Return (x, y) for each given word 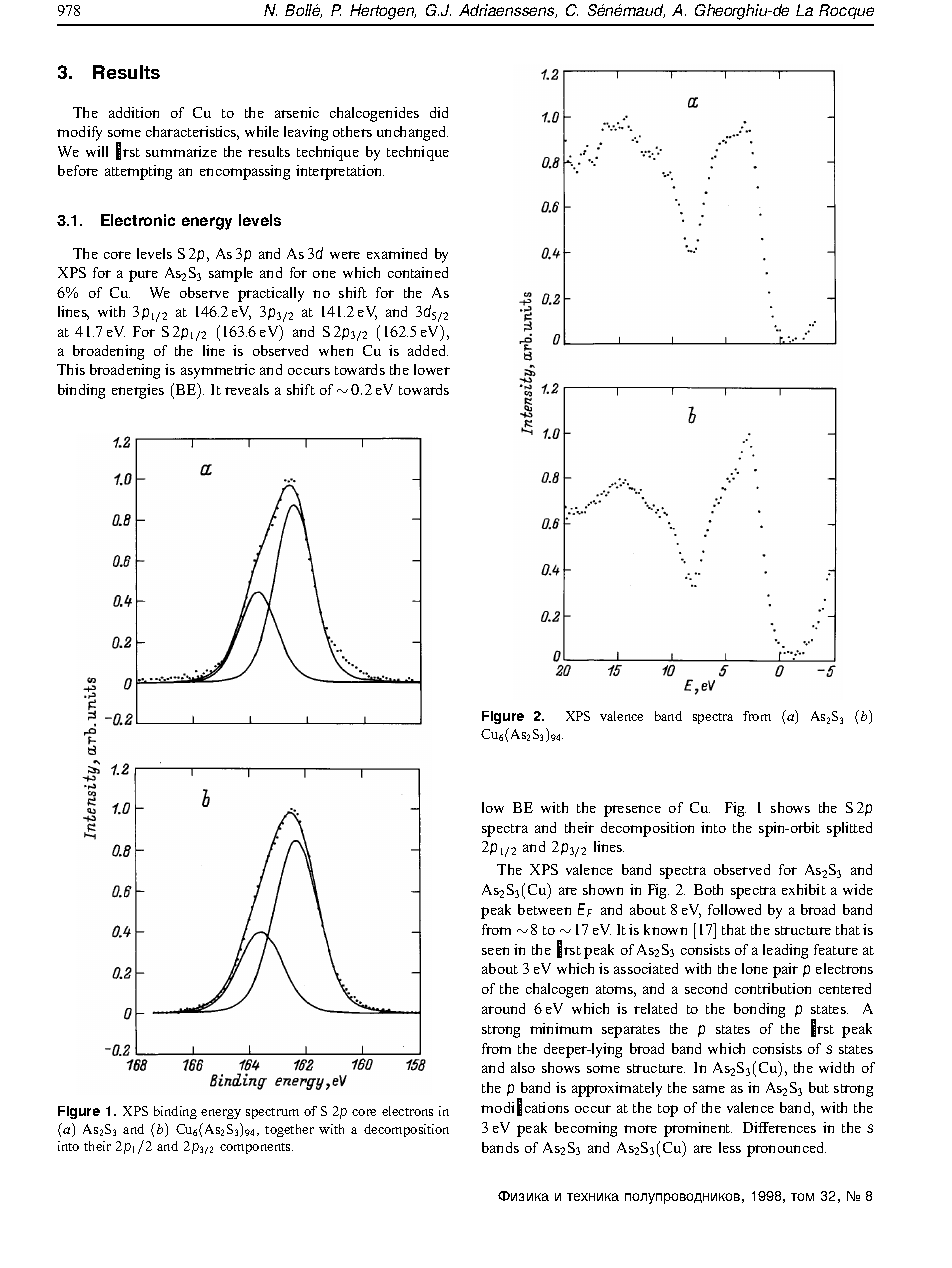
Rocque (846, 11)
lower (432, 369)
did (439, 112)
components (256, 1148)
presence (632, 811)
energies (138, 391)
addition (134, 112)
